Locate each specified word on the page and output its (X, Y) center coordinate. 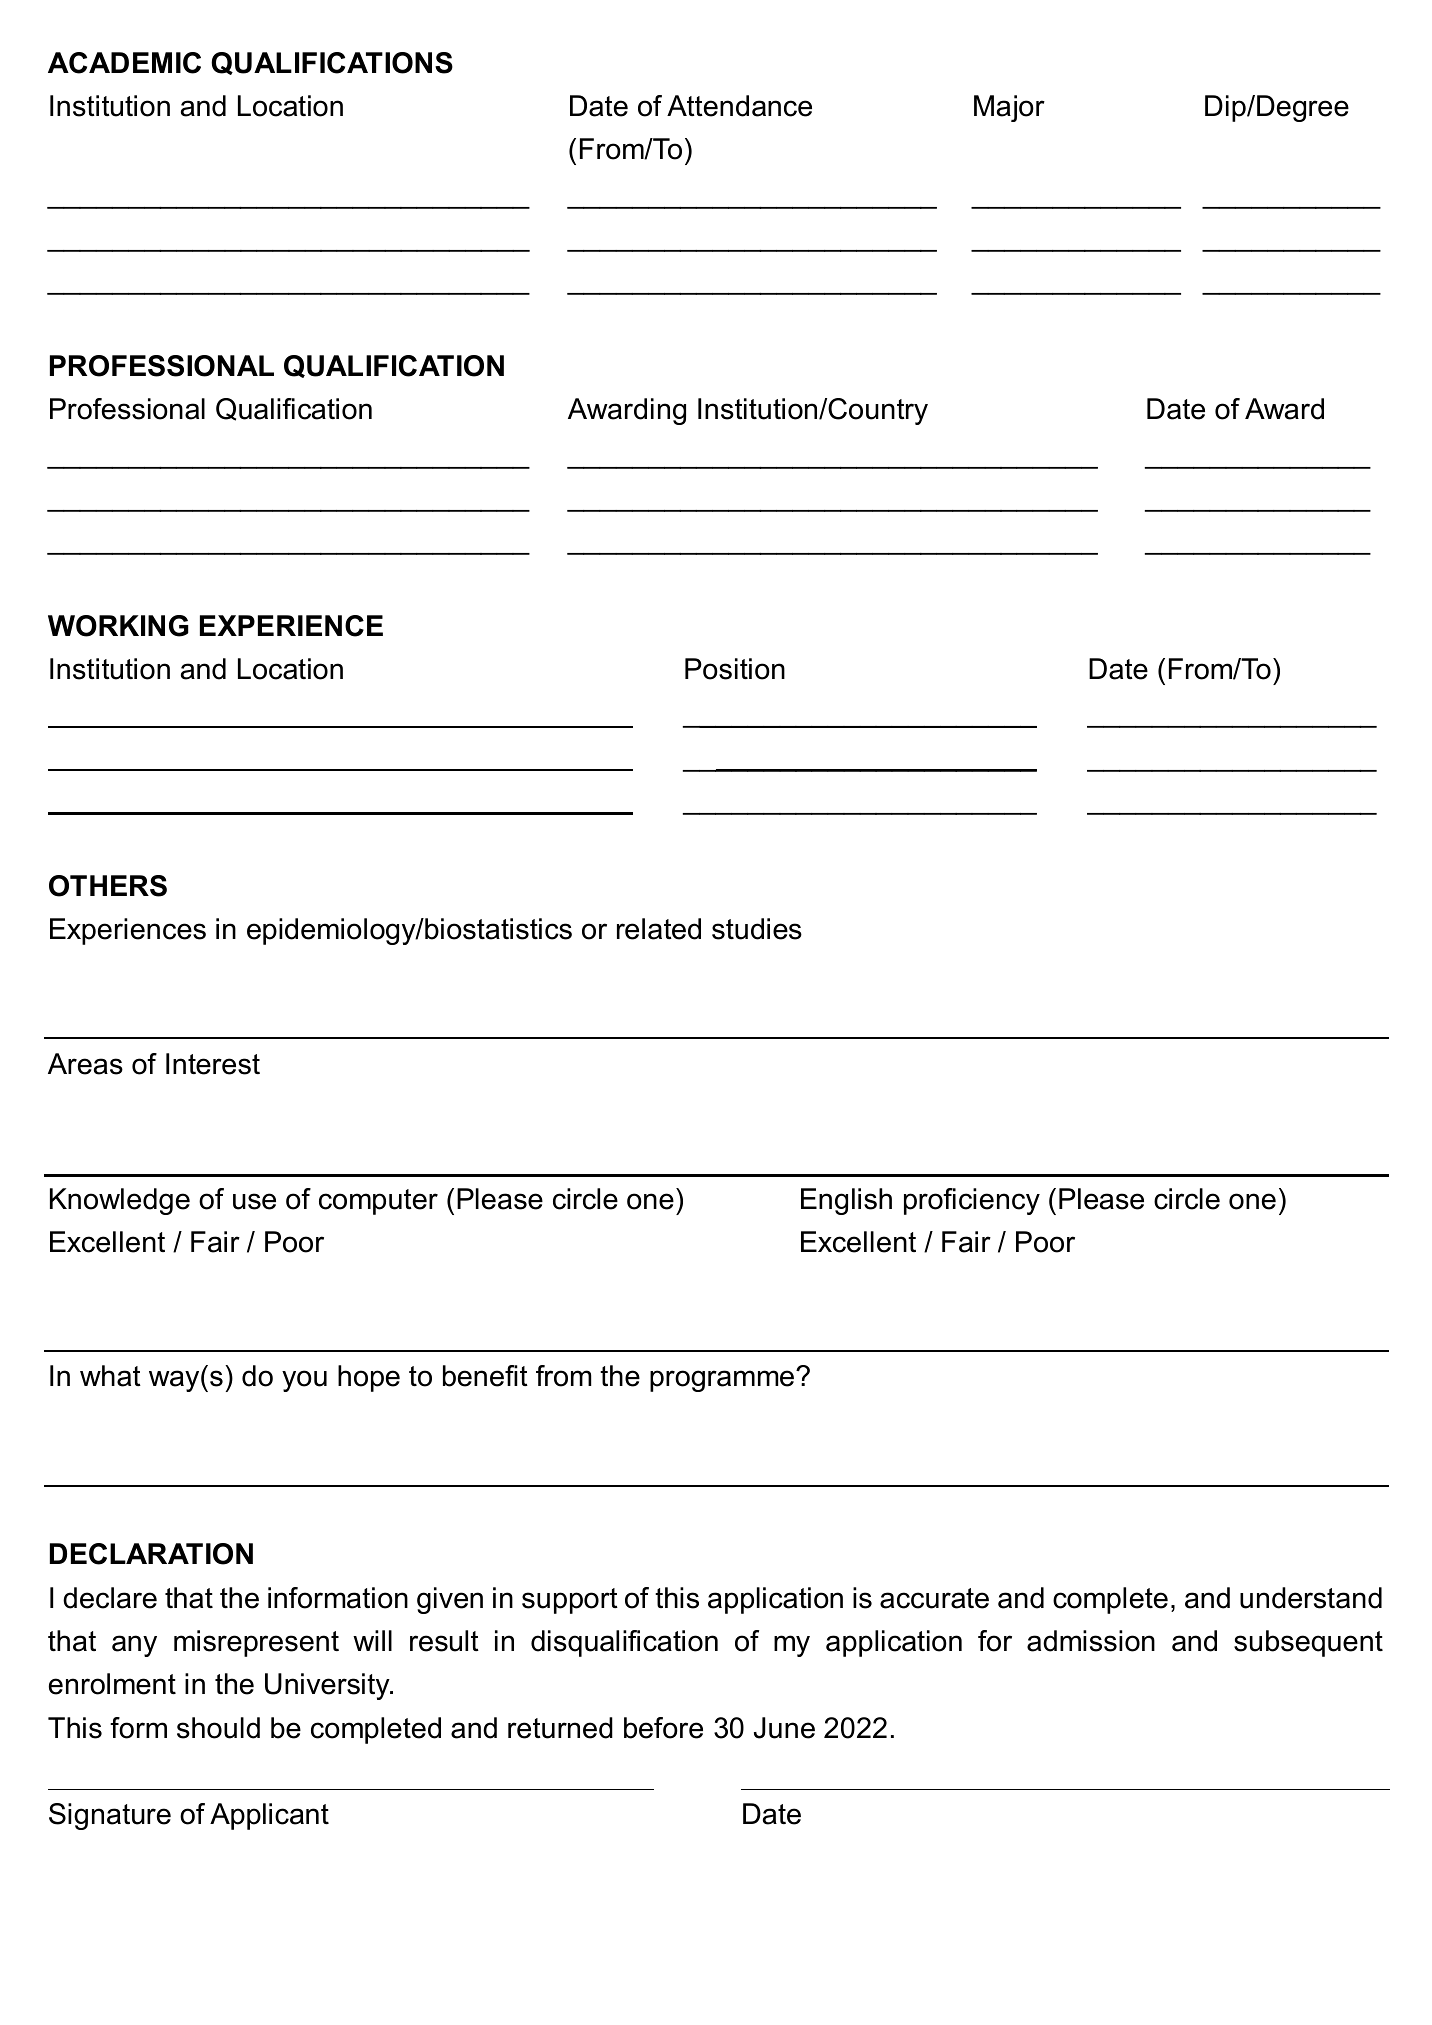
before (663, 1728)
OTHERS (108, 886)
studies (757, 929)
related (659, 929)
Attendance (739, 106)
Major (1009, 108)
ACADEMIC (124, 63)
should (218, 1728)
